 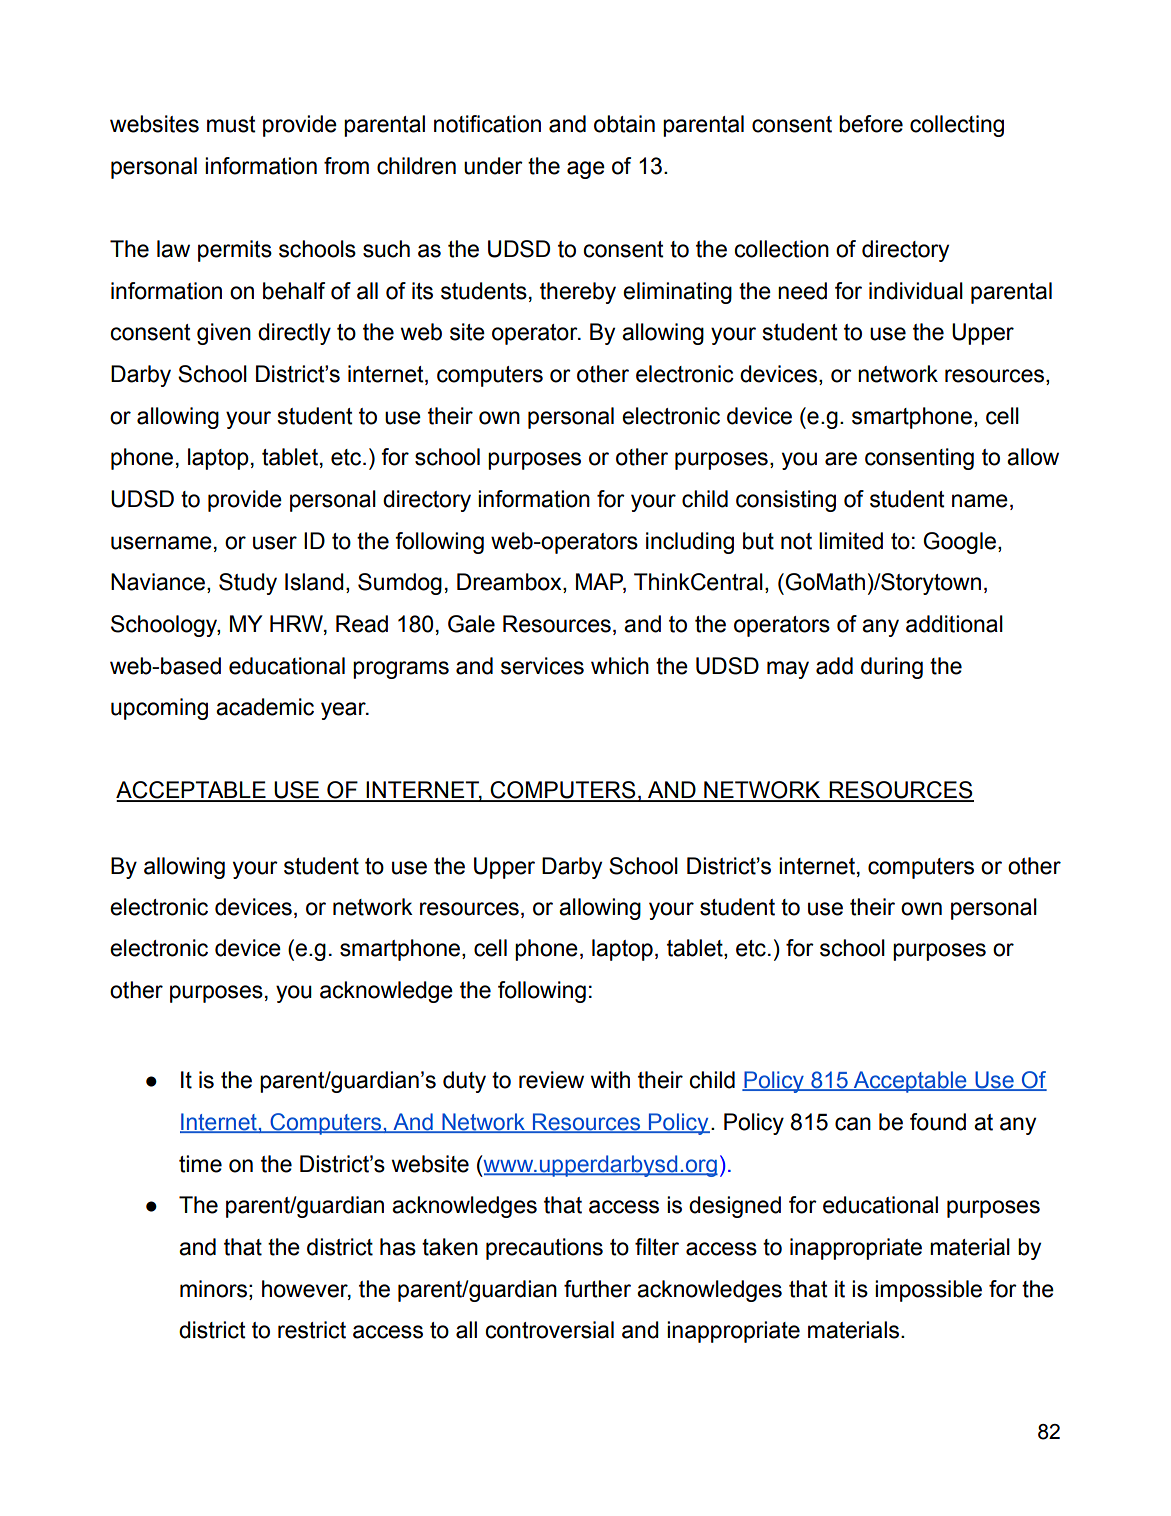 What do you see at coordinates (578, 293) in the screenshot?
I see `thereby` at bounding box center [578, 293].
